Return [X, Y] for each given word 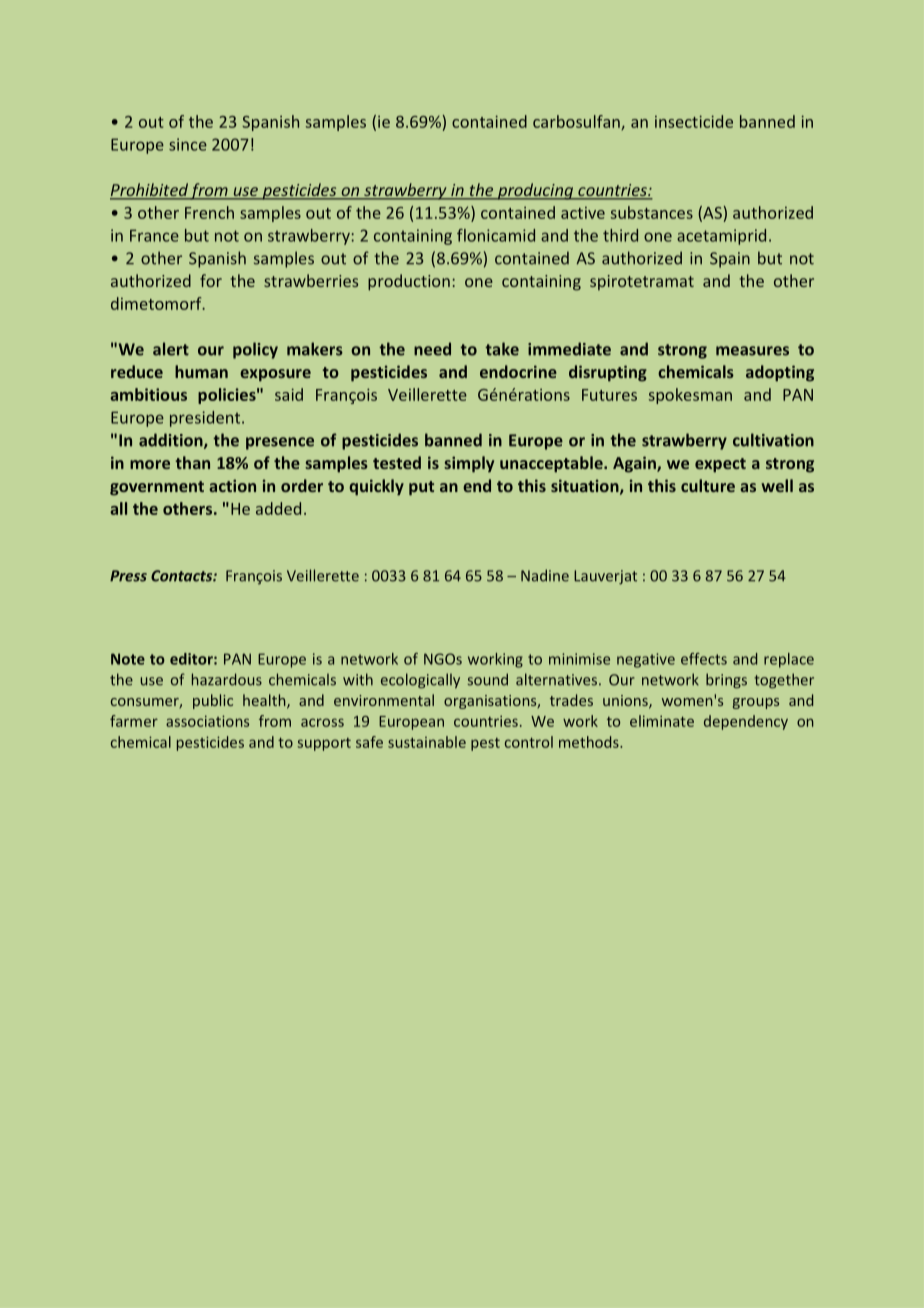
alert [171, 349]
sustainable [427, 742]
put [421, 488]
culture [708, 485]
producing [535, 191]
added [278, 508]
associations [207, 721]
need [432, 349]
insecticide [694, 121]
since [188, 144]
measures [752, 351]
